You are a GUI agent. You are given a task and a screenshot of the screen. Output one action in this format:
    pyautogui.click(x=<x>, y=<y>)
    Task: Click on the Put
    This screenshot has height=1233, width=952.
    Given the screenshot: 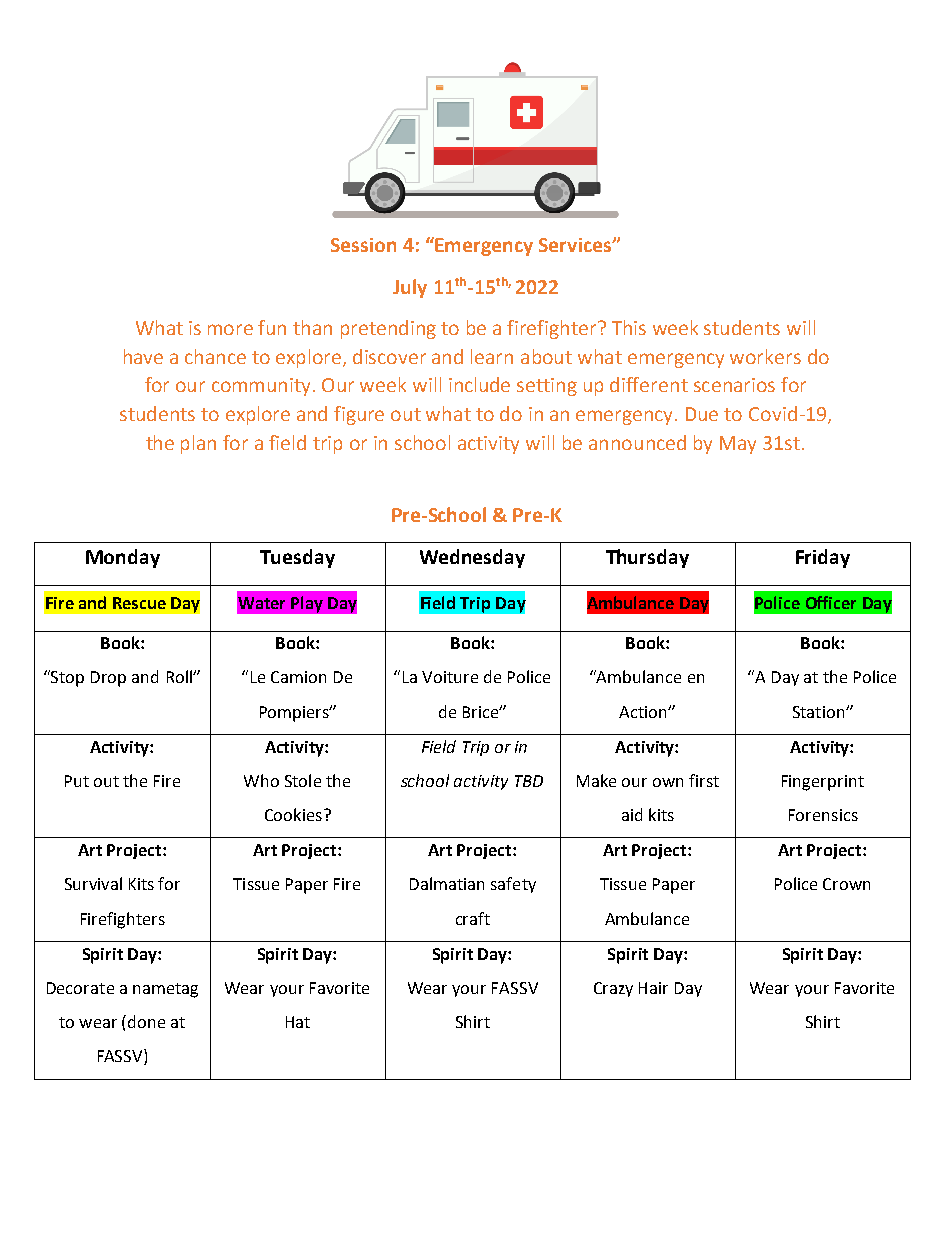 What is the action you would take?
    pyautogui.click(x=77, y=781)
